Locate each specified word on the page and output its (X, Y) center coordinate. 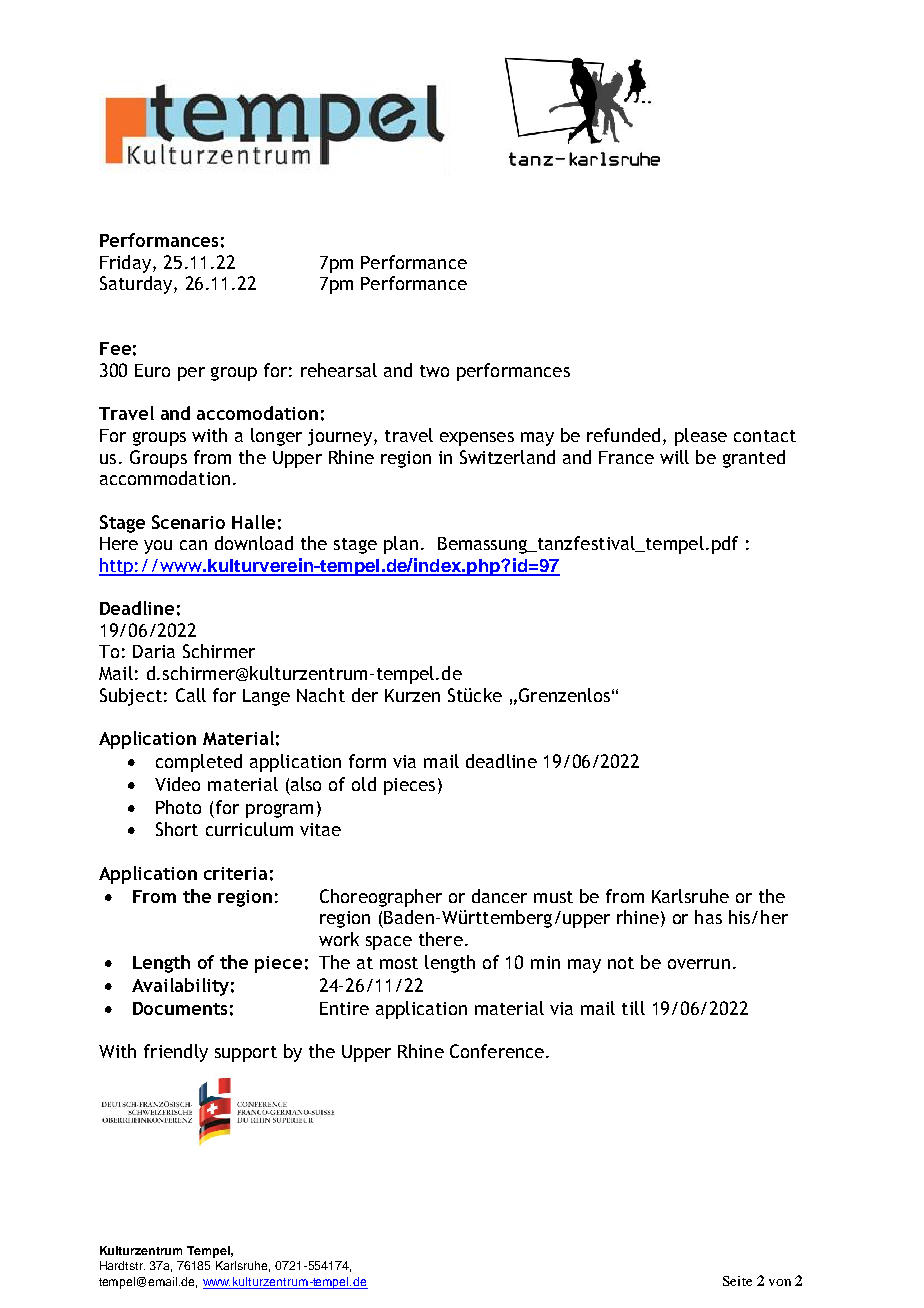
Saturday (136, 285)
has (708, 917)
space (389, 943)
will (674, 457)
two (434, 371)
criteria (235, 873)
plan (401, 545)
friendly (176, 1053)
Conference (497, 1051)
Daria (154, 651)
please (701, 437)
